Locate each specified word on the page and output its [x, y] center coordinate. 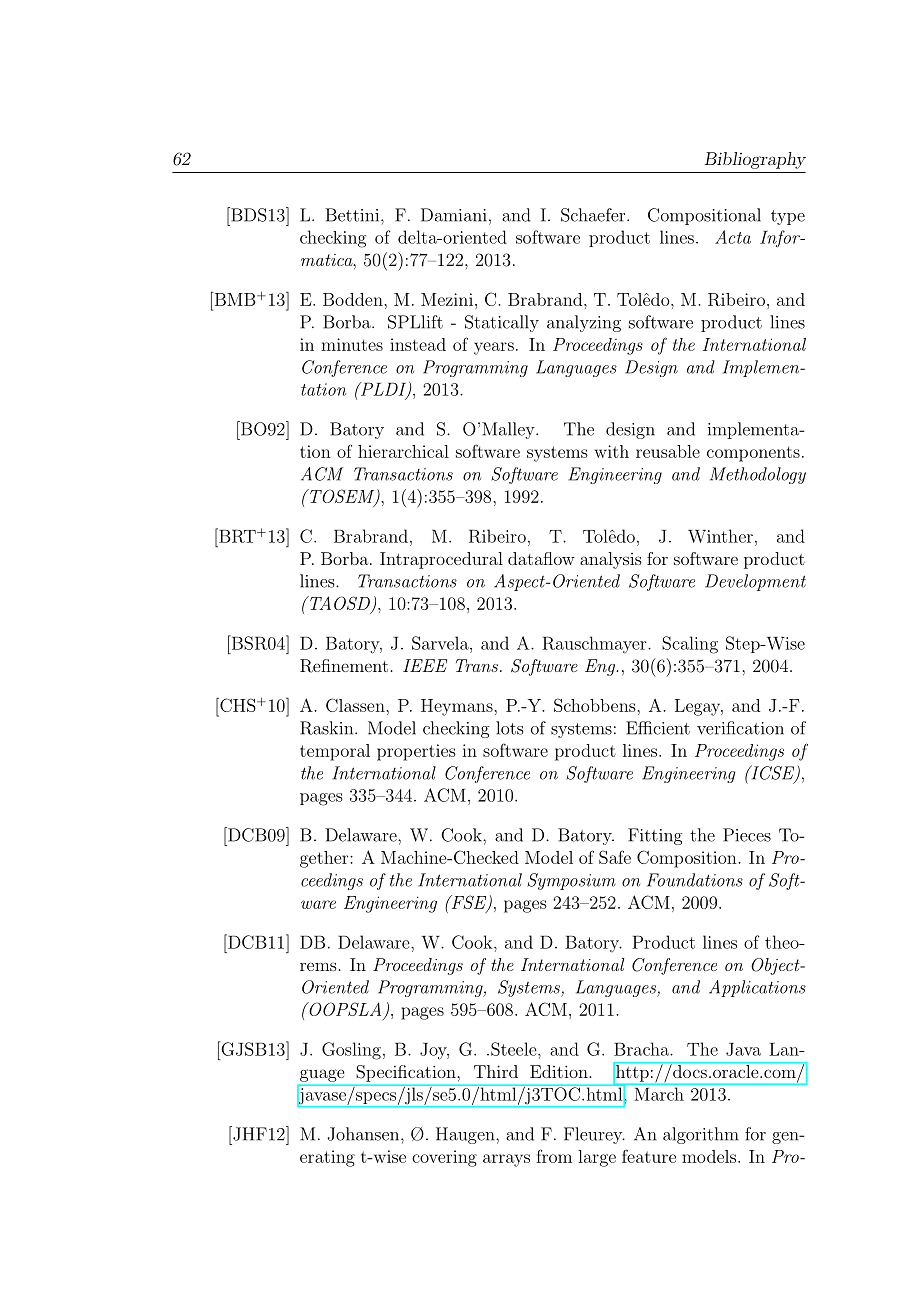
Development [755, 582]
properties [416, 752]
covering [444, 1158]
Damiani [454, 215]
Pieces [747, 835]
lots [509, 728]
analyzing [584, 323]
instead [418, 344]
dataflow [541, 558]
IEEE [425, 665]
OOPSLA [344, 1009]
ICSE [772, 773]
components [753, 454]
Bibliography [755, 160]
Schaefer [594, 215]
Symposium [571, 881]
